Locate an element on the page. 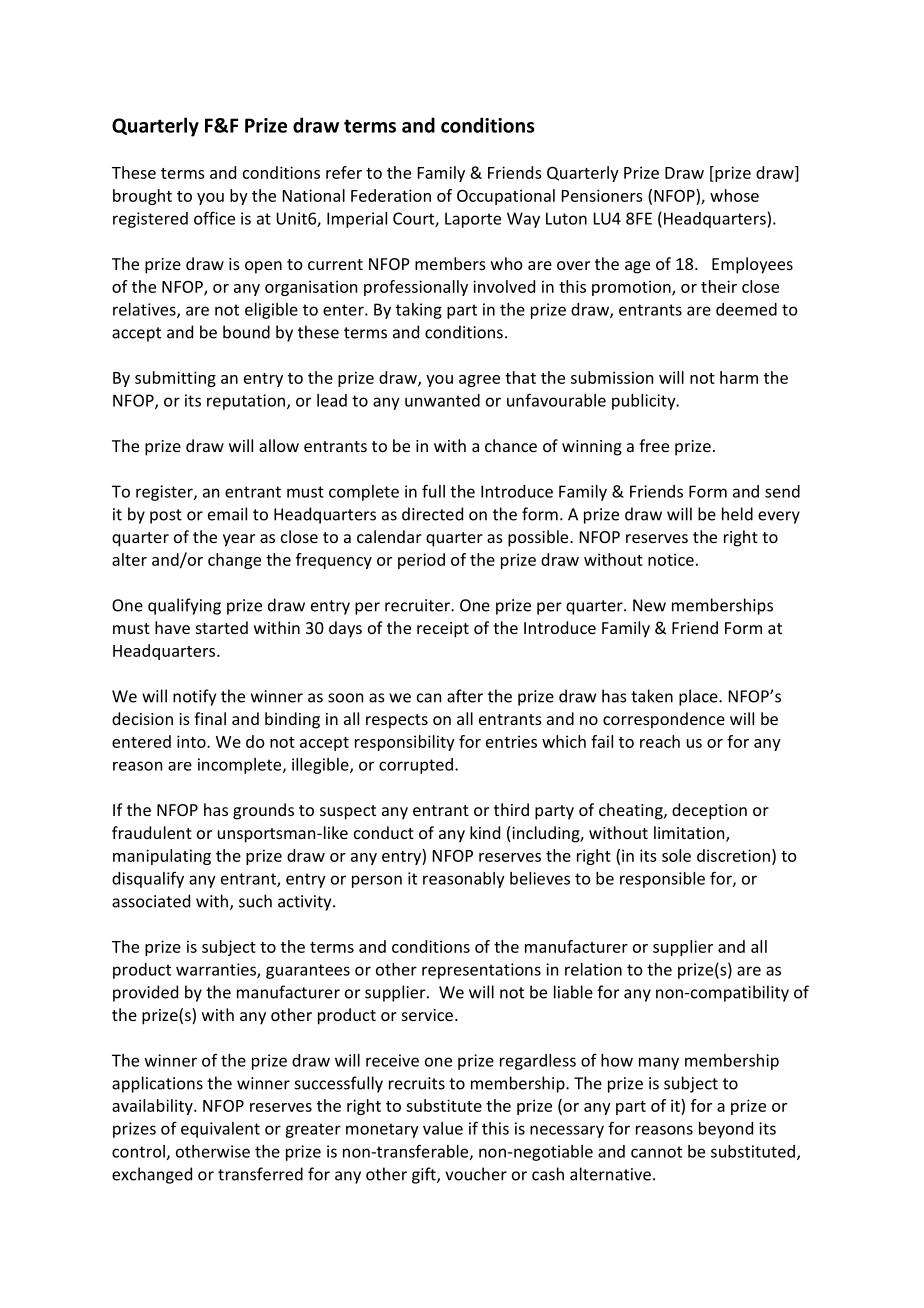  whose is located at coordinates (734, 195).
